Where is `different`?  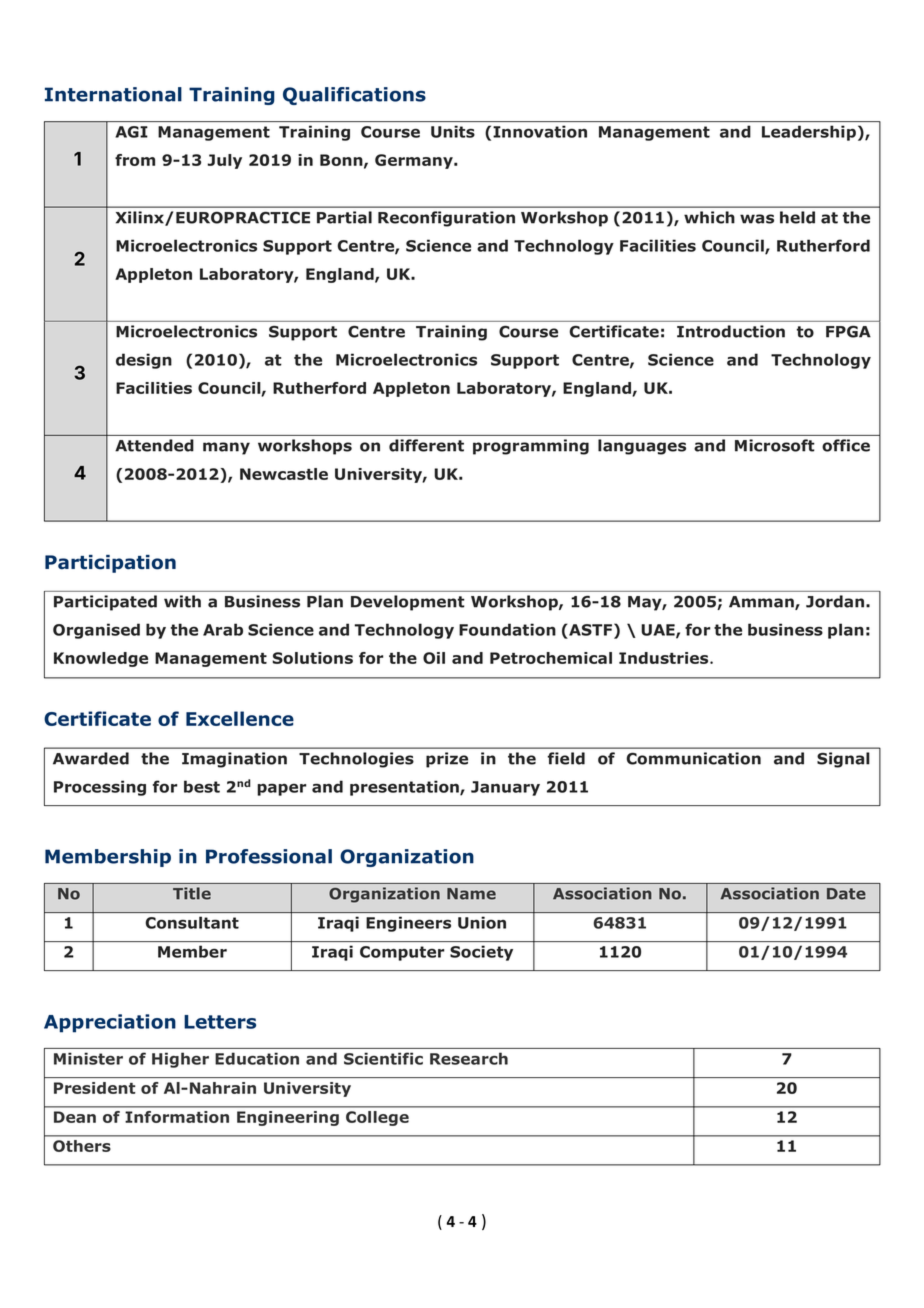
different is located at coordinates (426, 445).
